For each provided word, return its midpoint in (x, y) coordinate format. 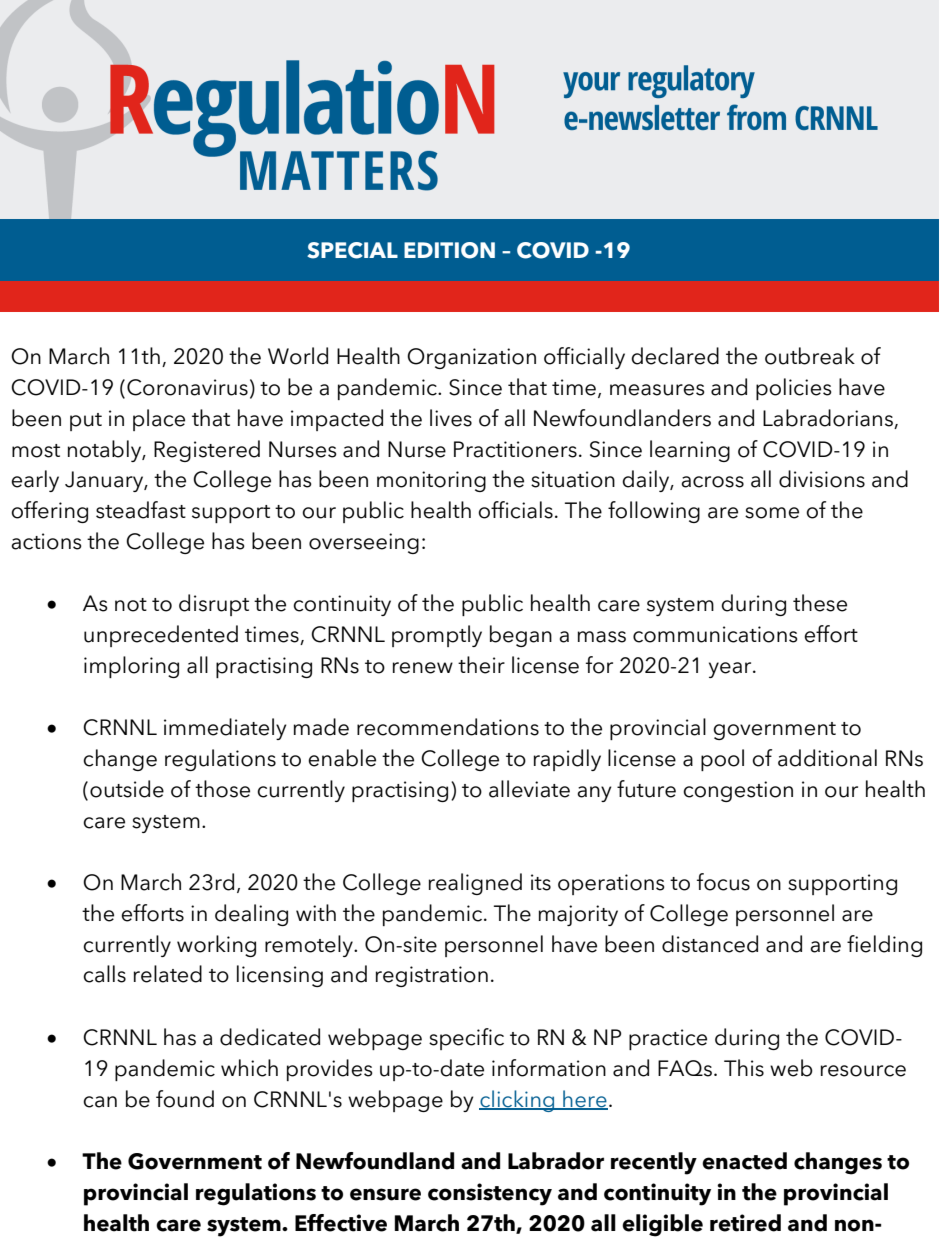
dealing (251, 915)
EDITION (449, 250)
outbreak (810, 356)
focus (723, 882)
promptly (437, 636)
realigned (475, 884)
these (820, 603)
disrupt (214, 605)
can (100, 1102)
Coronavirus (187, 387)
